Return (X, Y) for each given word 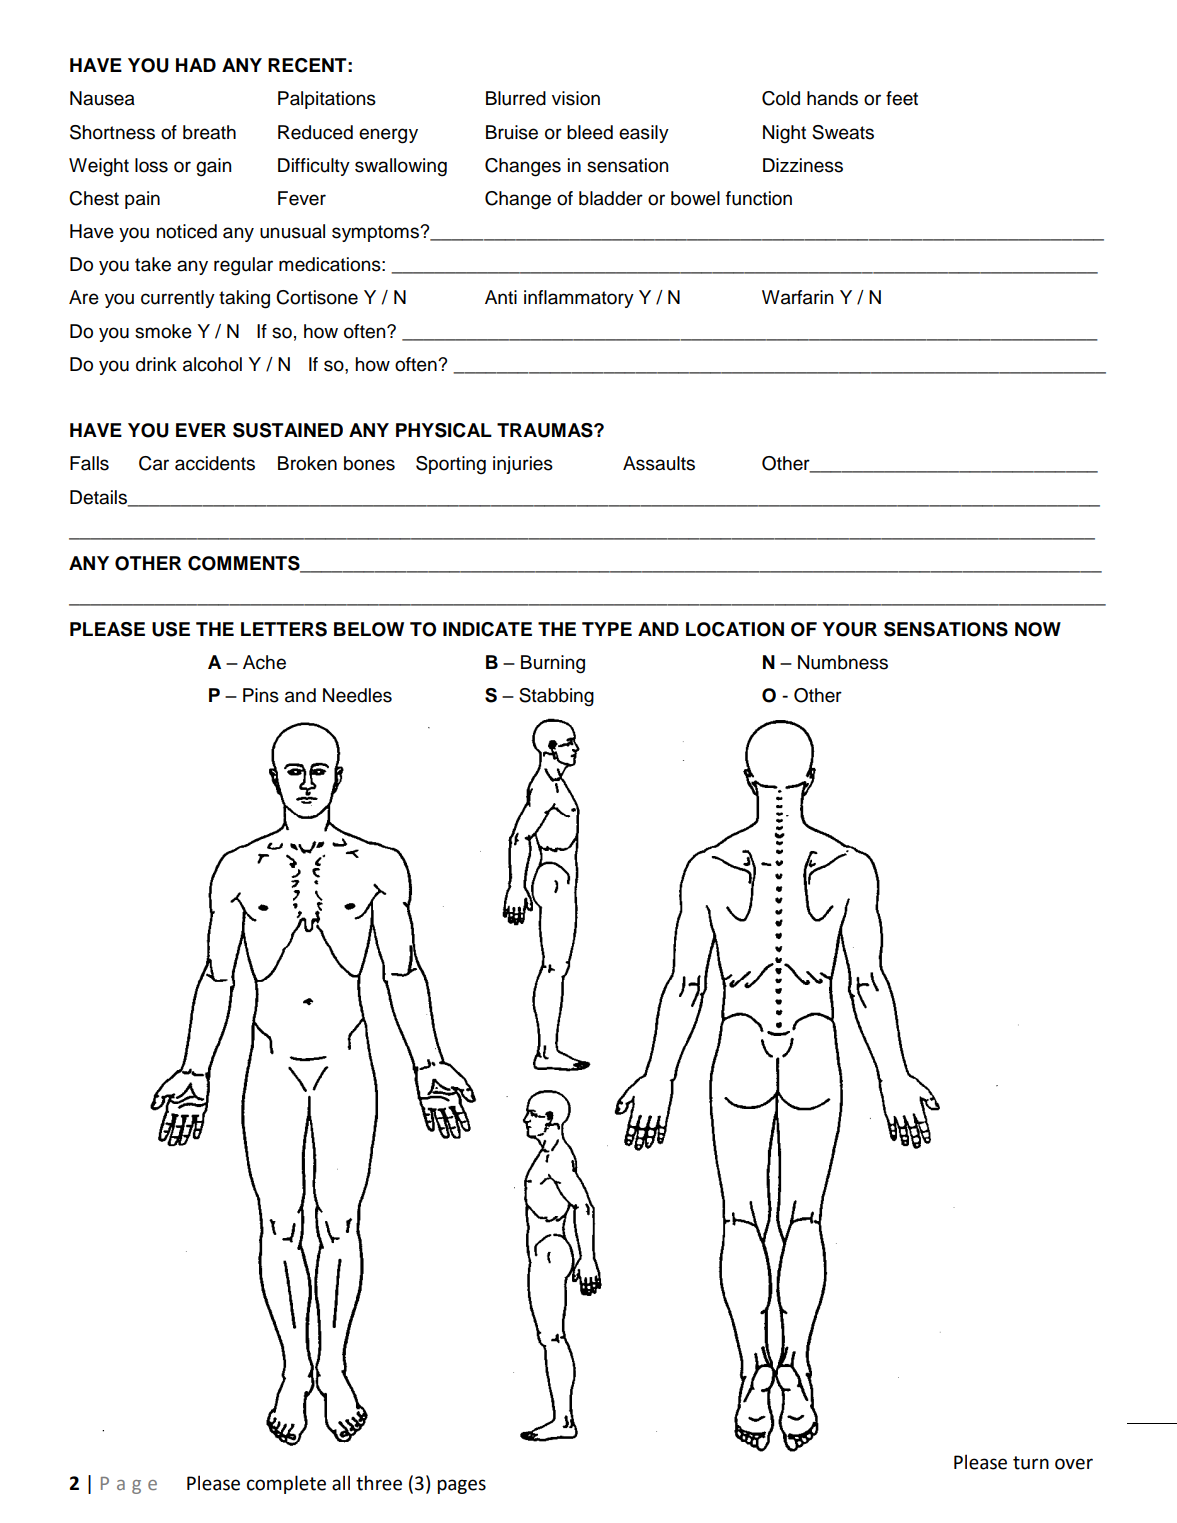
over (1074, 1464)
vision (576, 98)
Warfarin (797, 297)
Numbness (843, 662)
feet (902, 98)
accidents (215, 463)
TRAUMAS (546, 430)
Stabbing (556, 697)
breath (209, 132)
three (379, 1483)
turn (1031, 1463)
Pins (261, 695)
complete (286, 1484)
